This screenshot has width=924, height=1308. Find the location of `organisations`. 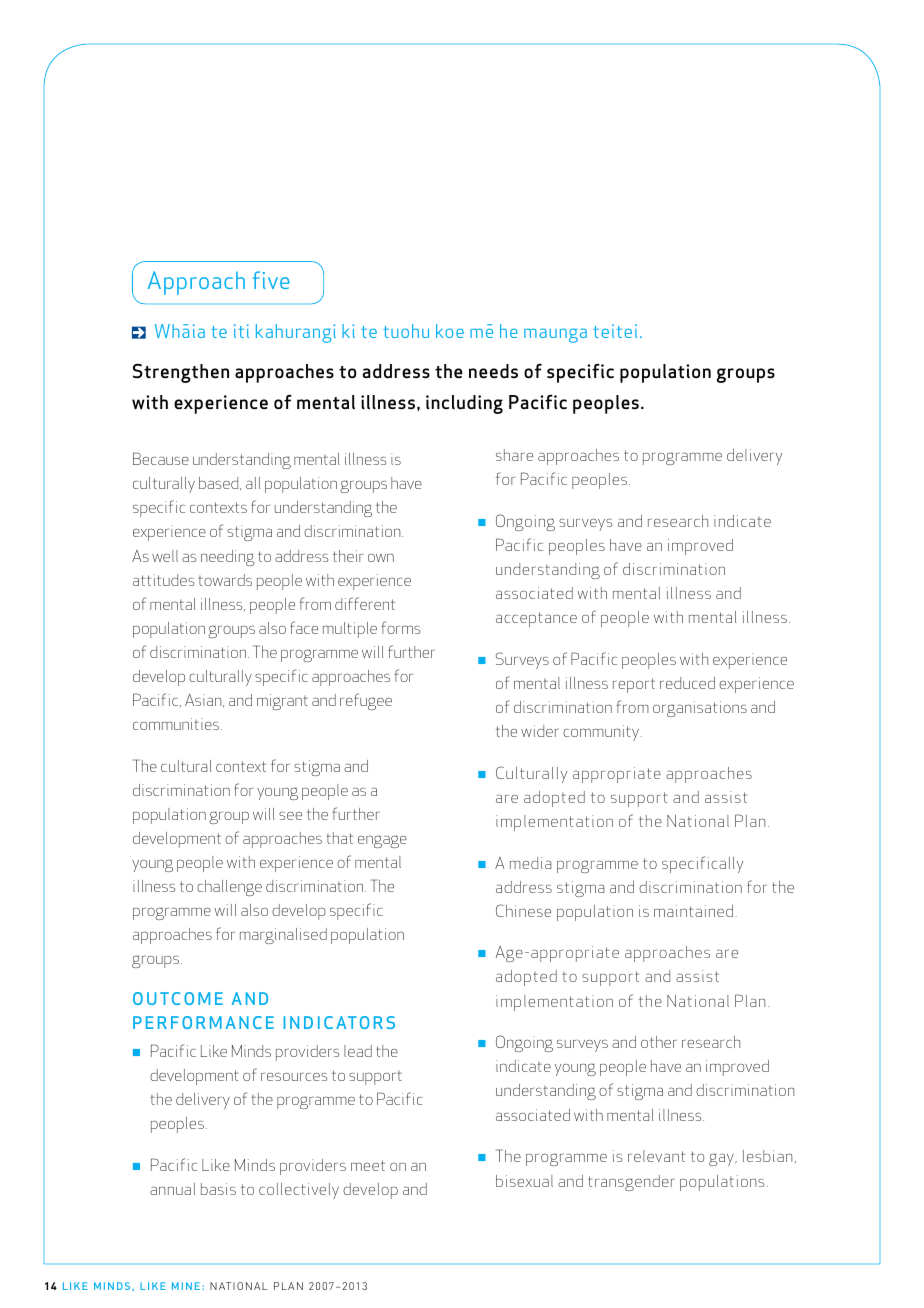

organisations is located at coordinates (700, 709).
